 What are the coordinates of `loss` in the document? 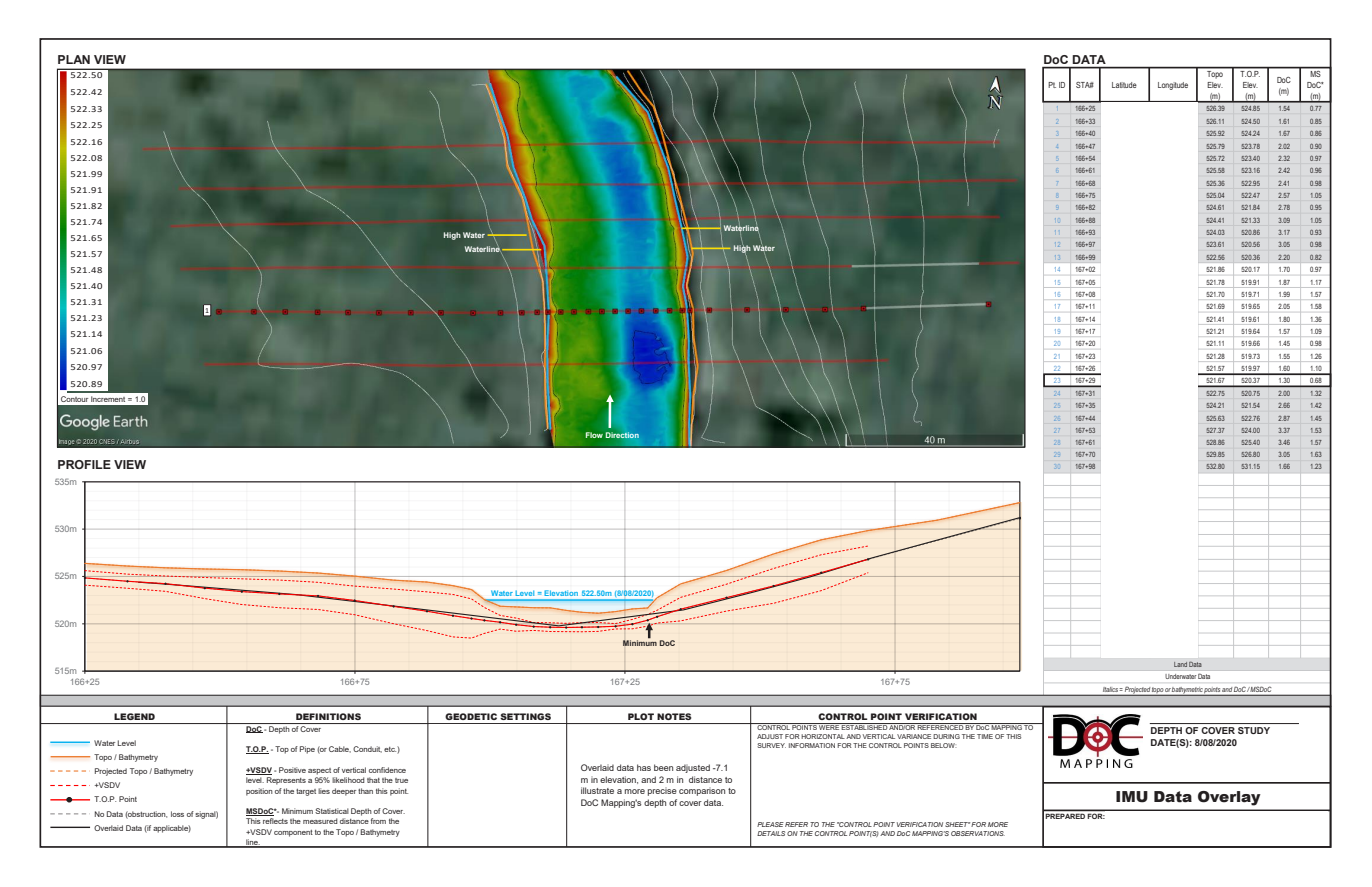 It's located at (177, 814).
